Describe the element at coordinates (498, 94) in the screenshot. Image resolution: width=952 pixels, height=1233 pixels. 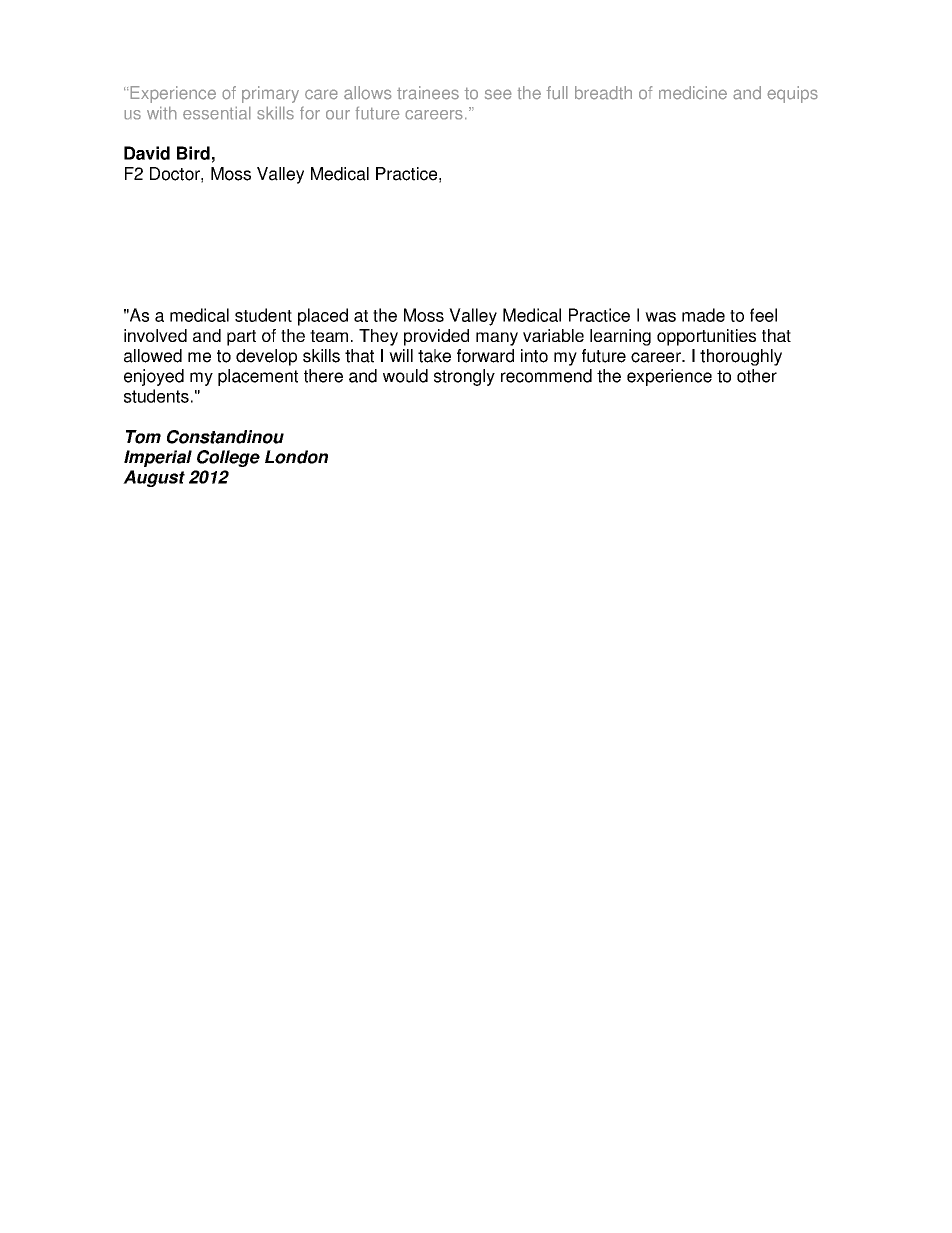
I see `see` at that location.
